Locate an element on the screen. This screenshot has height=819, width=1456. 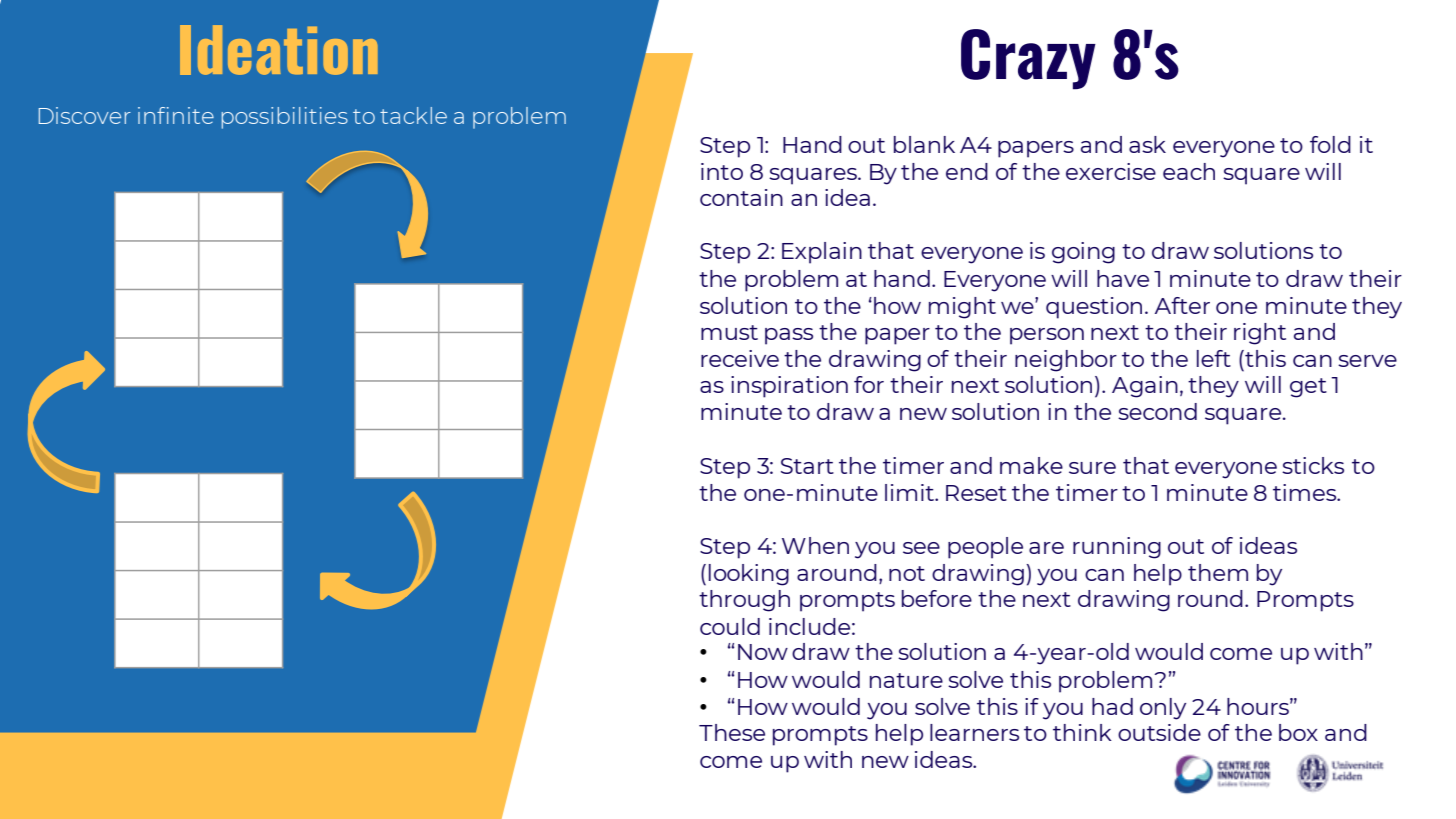
When is located at coordinates (815, 545).
